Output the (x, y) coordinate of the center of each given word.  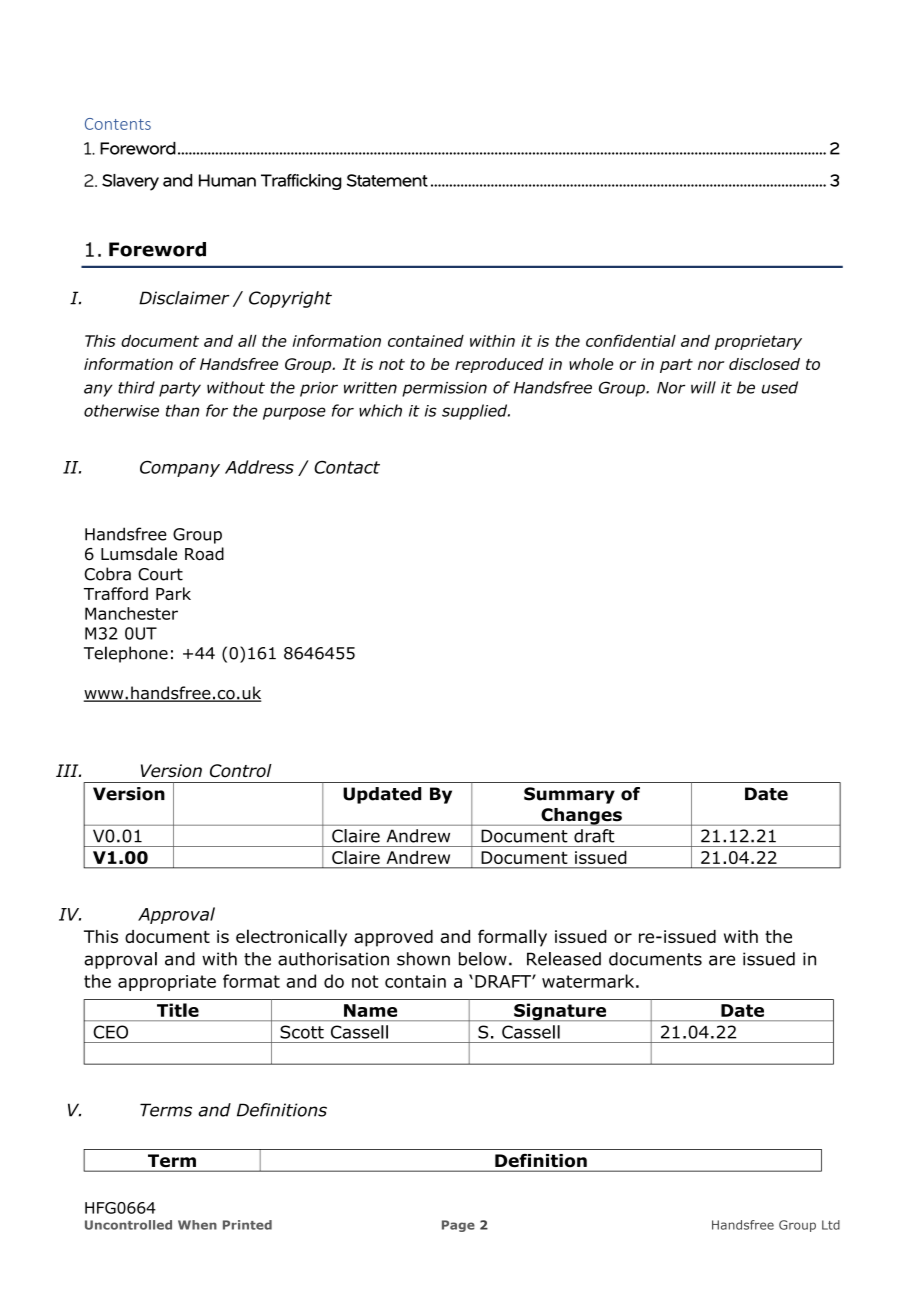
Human (227, 180)
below (483, 959)
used (780, 387)
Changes (581, 817)
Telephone (126, 654)
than (182, 410)
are (722, 960)
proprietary (758, 342)
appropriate (167, 983)
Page (458, 1226)
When (197, 1225)
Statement (387, 180)
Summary (569, 795)
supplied (476, 412)
